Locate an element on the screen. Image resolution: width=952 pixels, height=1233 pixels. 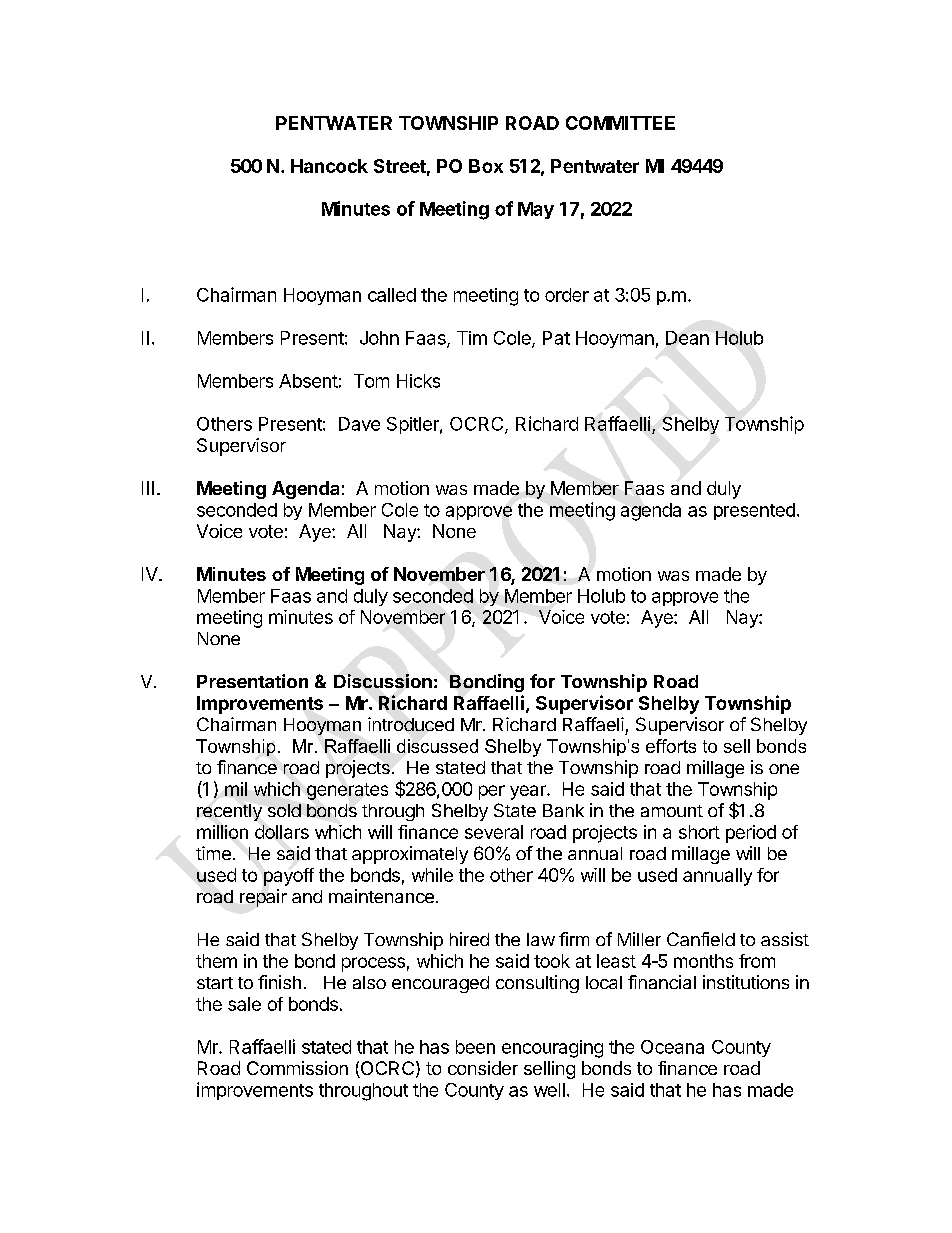
COMMITTEE is located at coordinates (620, 123).
